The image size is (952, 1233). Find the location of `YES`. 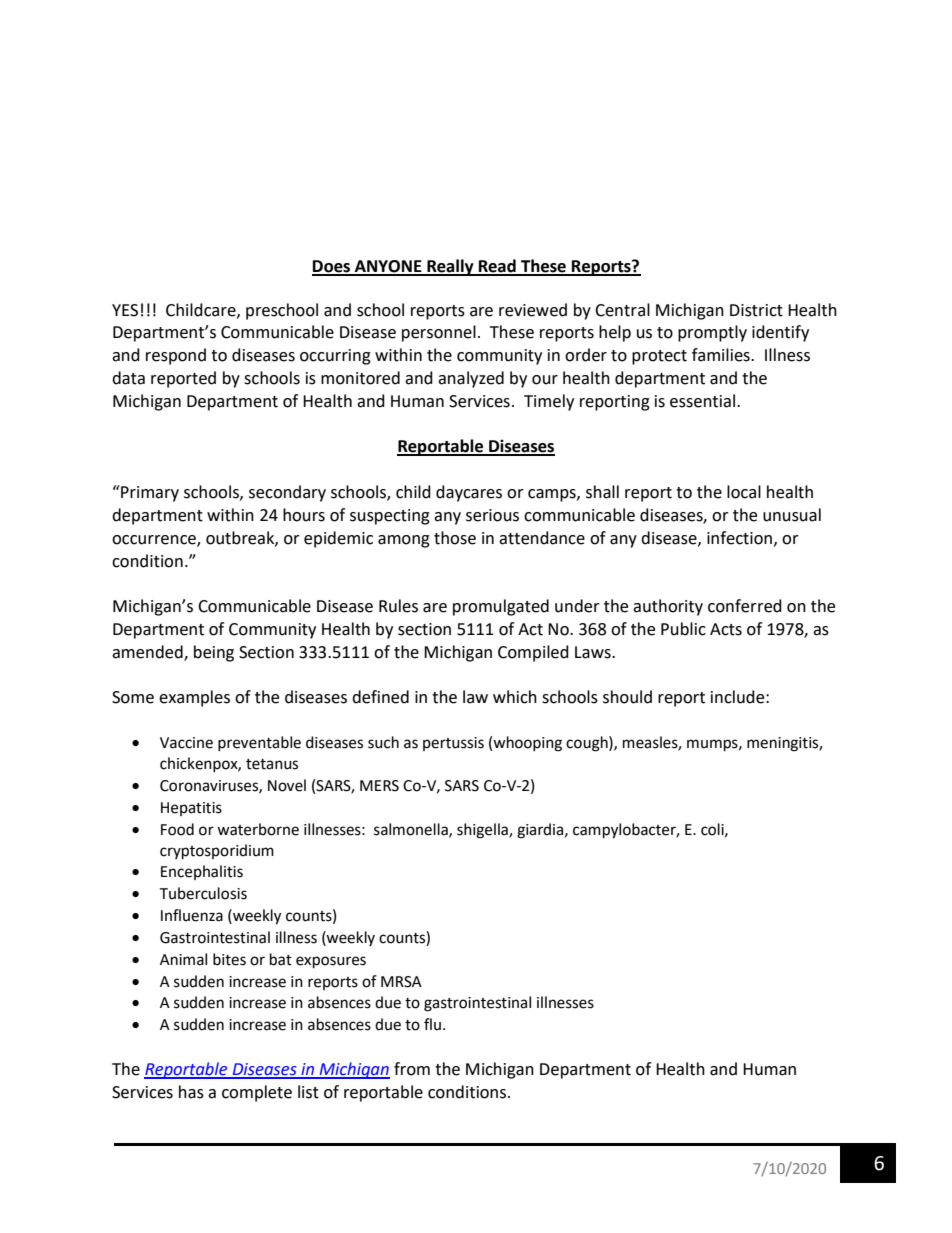

YES is located at coordinates (125, 310).
